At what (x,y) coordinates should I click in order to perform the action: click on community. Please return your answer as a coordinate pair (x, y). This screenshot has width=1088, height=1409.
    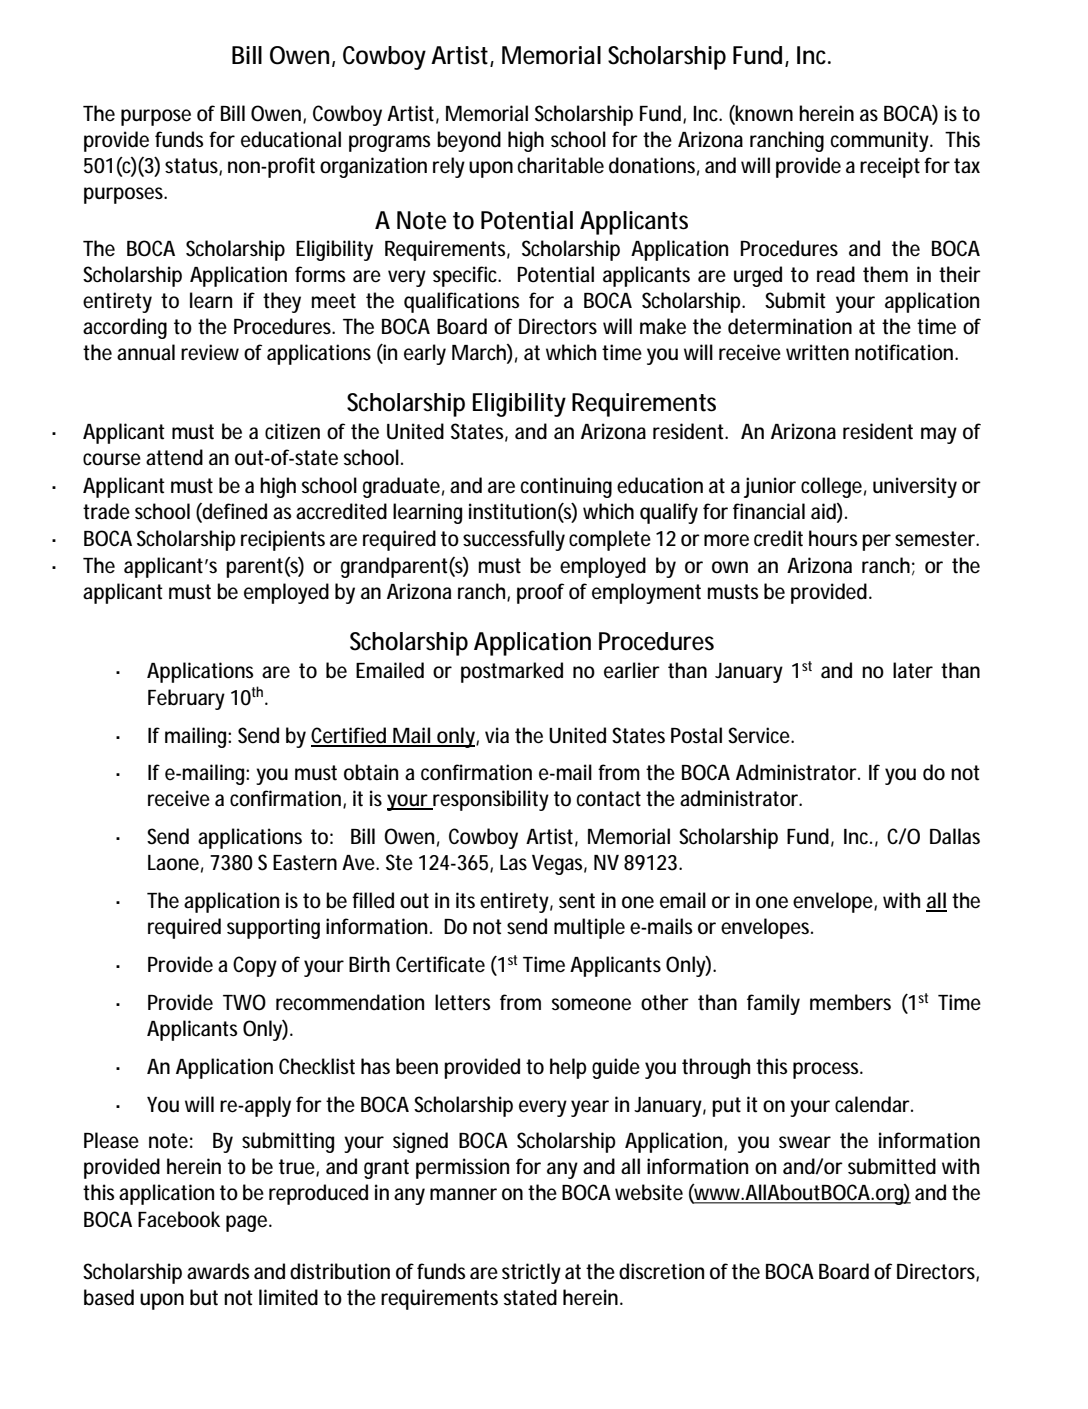
    Looking at the image, I should click on (882, 141).
